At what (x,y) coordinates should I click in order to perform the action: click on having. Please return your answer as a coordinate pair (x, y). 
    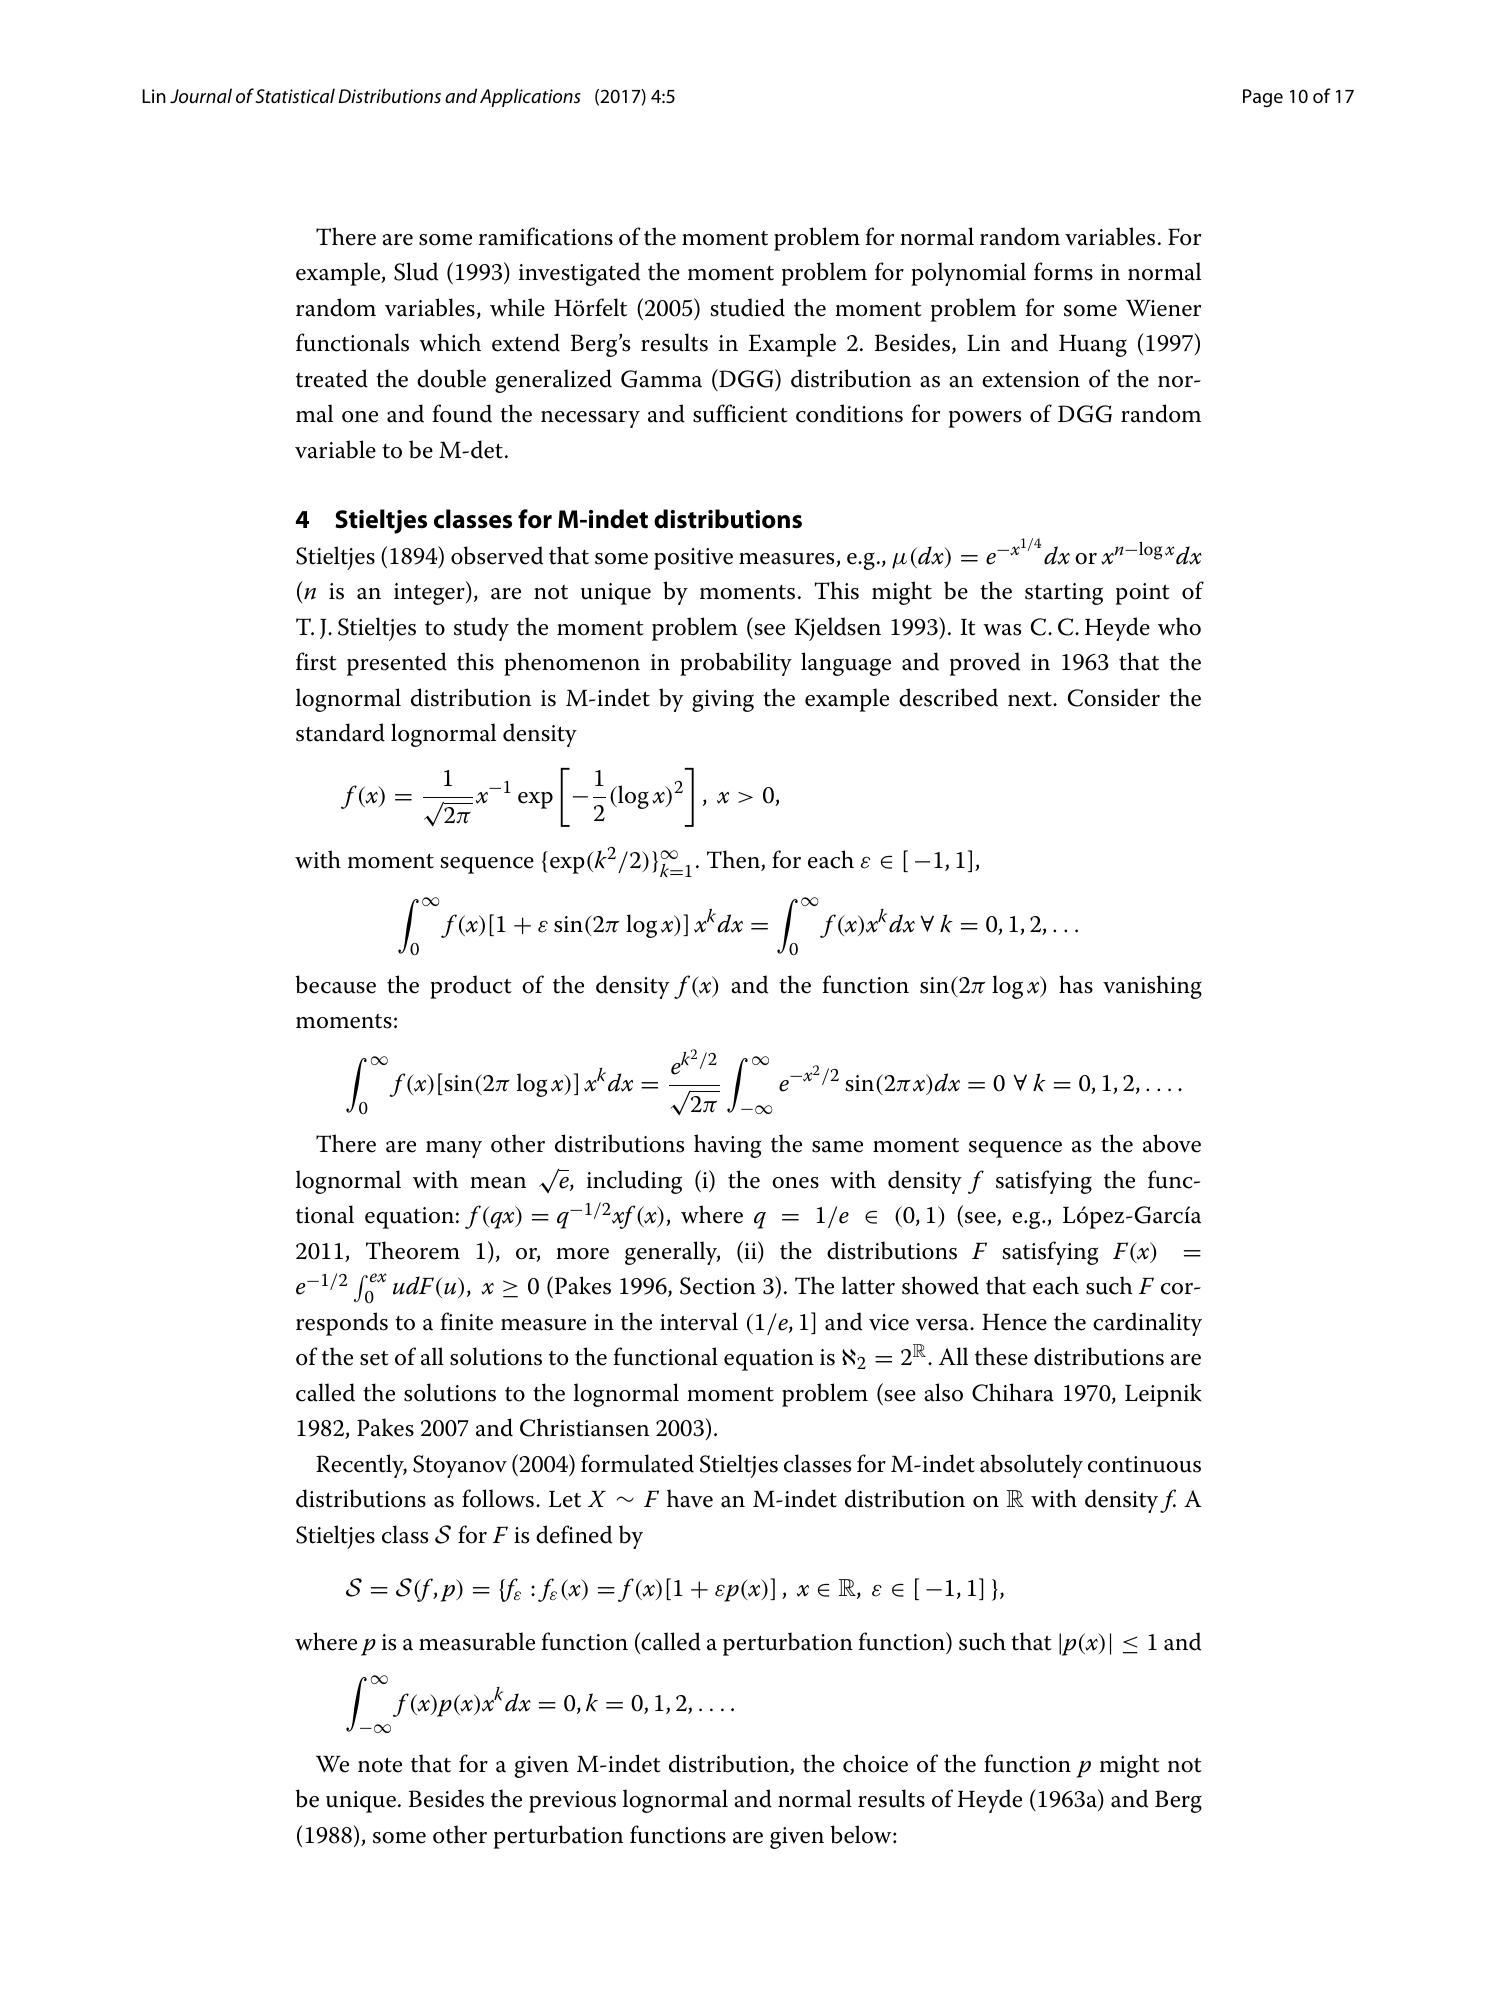
    Looking at the image, I should click on (727, 1146).
